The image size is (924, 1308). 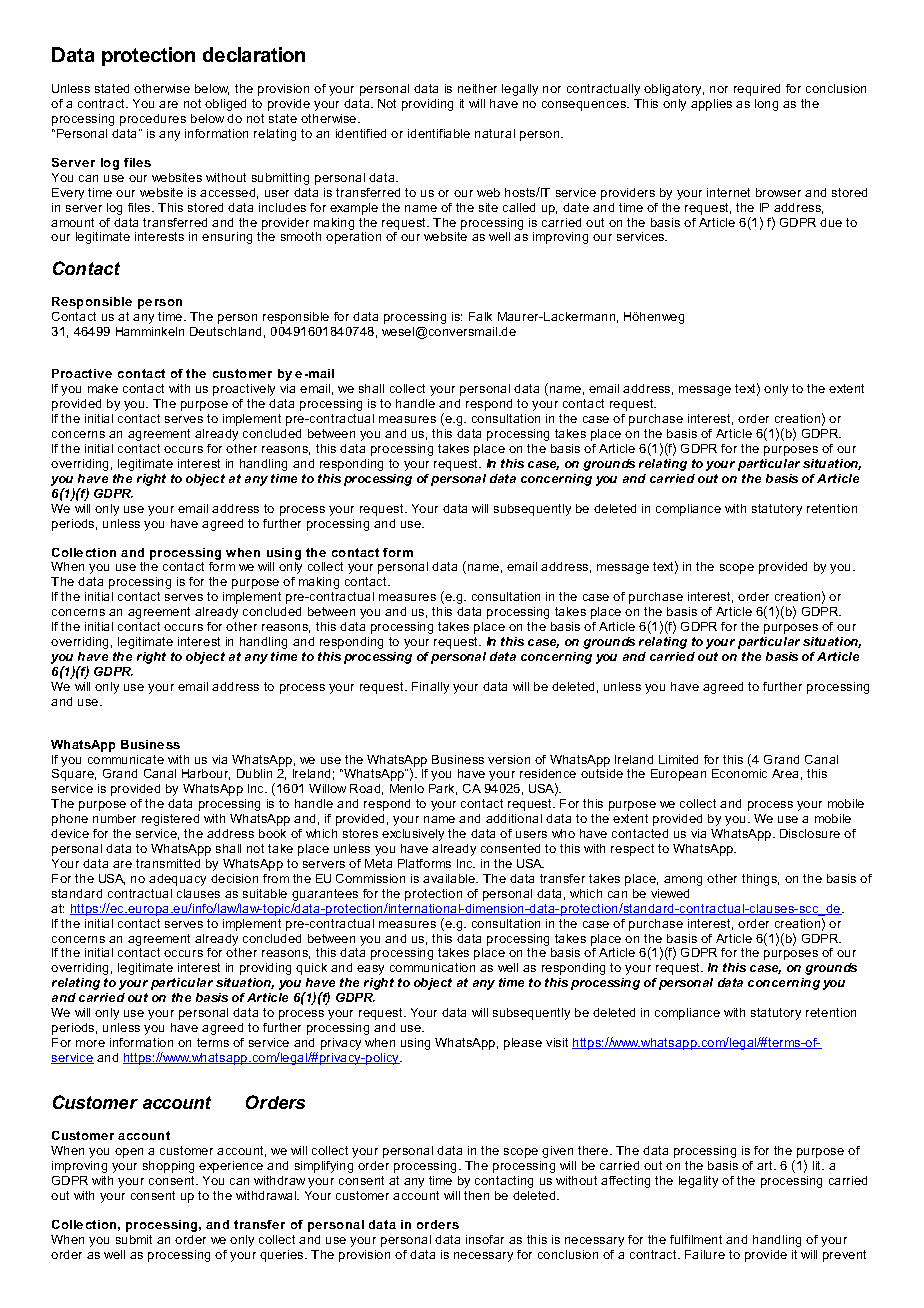 I want to click on things, so click(x=760, y=880).
